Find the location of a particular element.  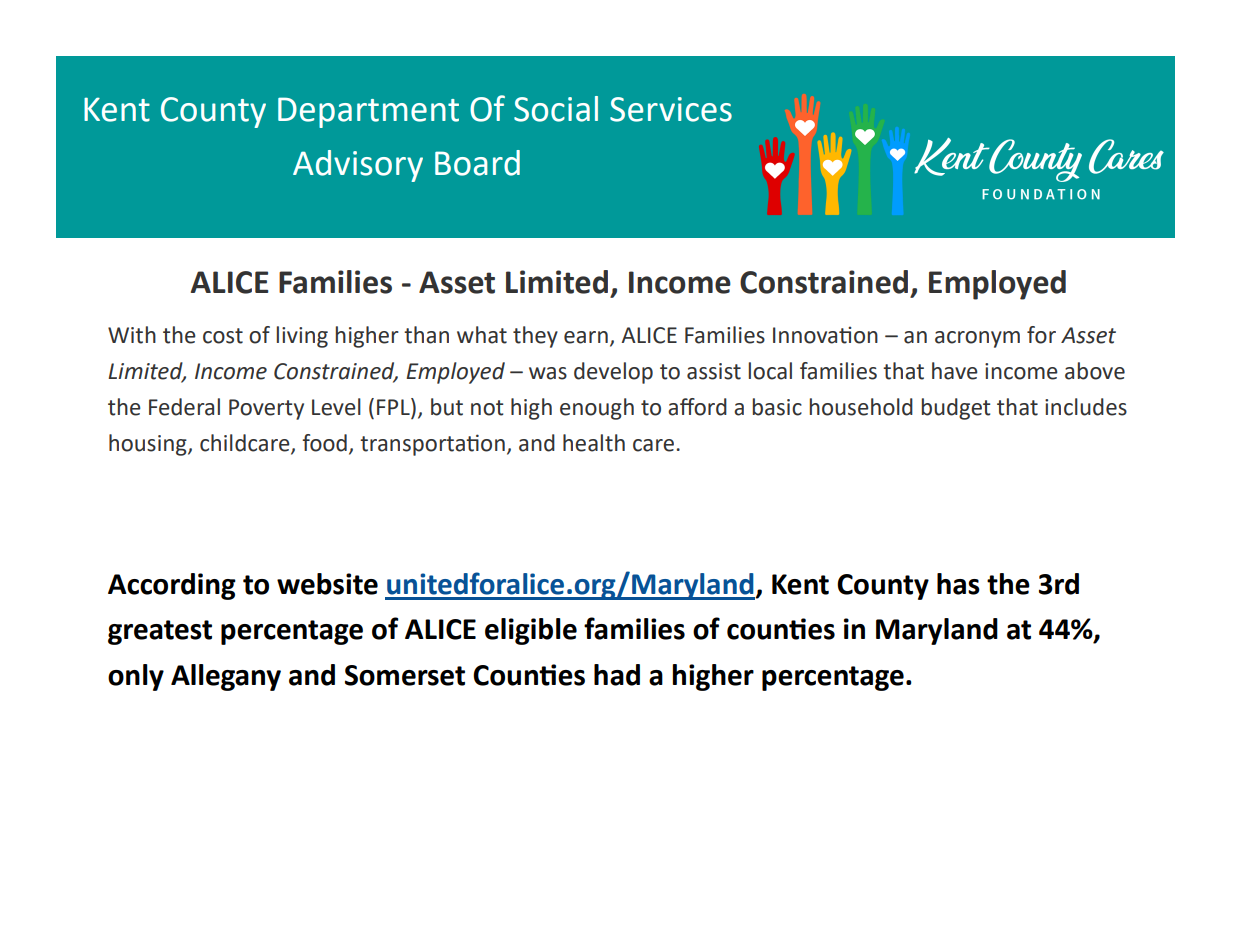

Services is located at coordinates (671, 109).
